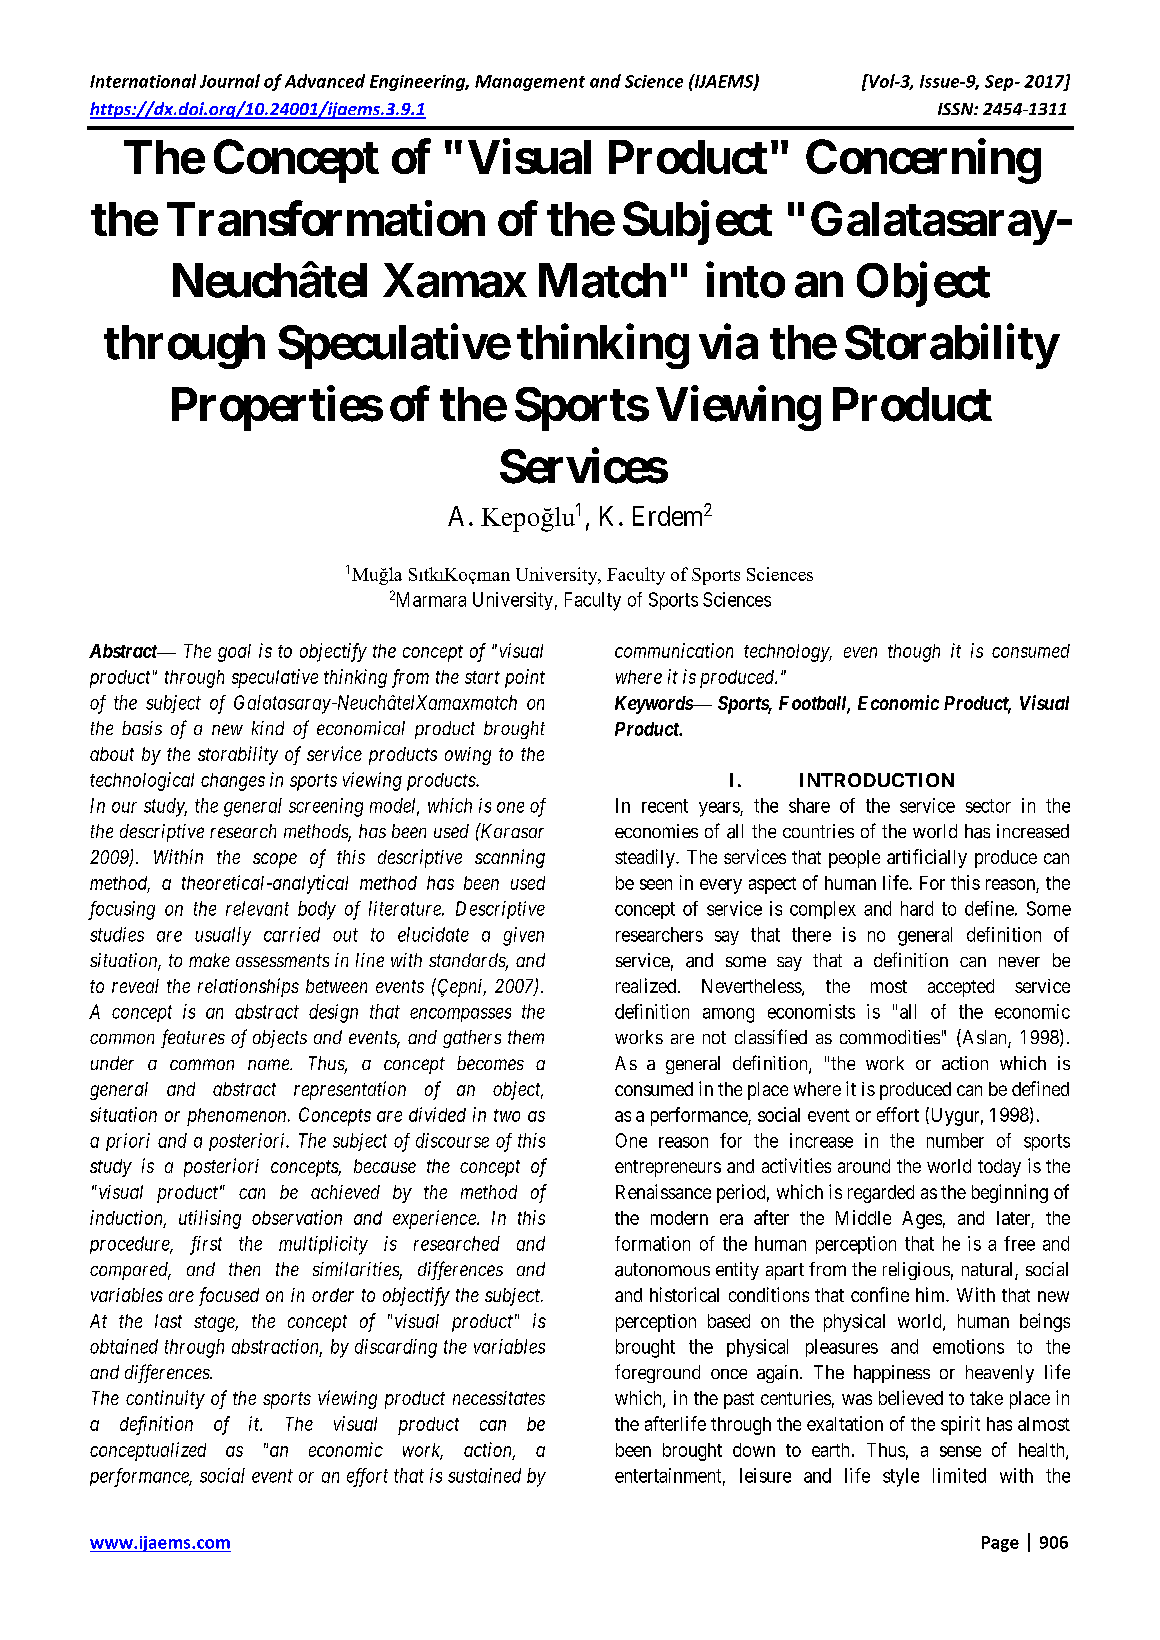  What do you see at coordinates (917, 908) in the screenshot?
I see `hard` at bounding box center [917, 908].
